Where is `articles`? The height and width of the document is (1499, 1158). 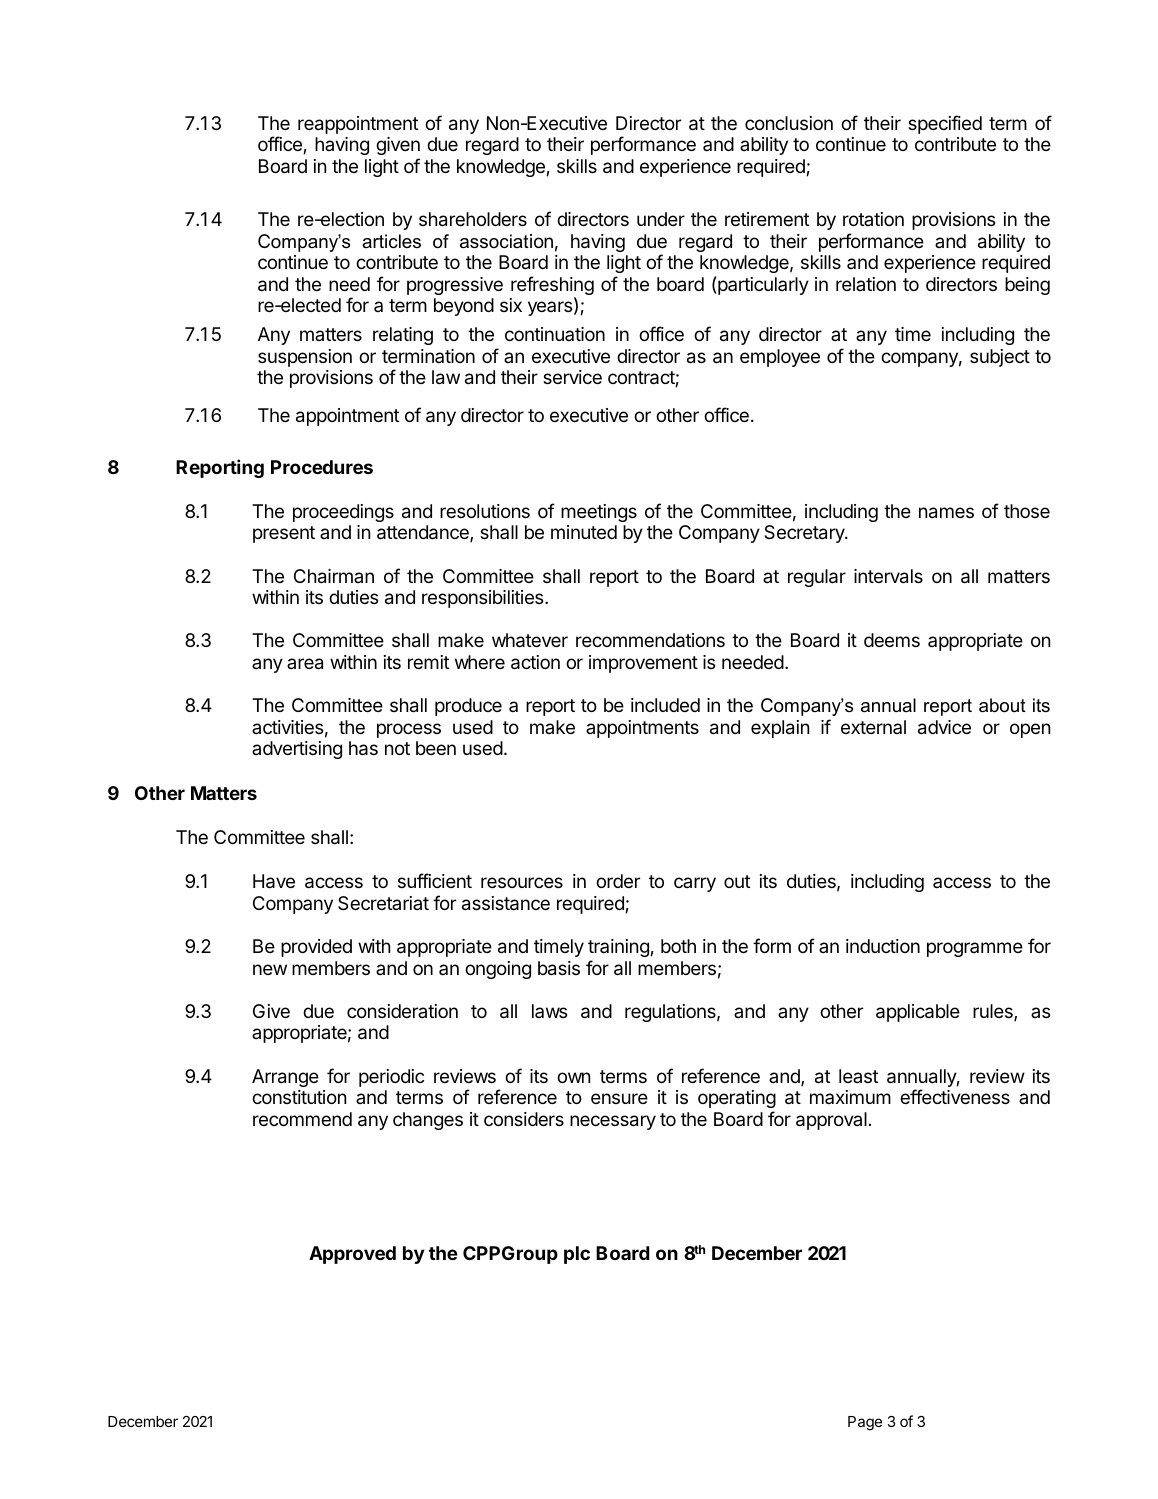
articles is located at coordinates (391, 241).
